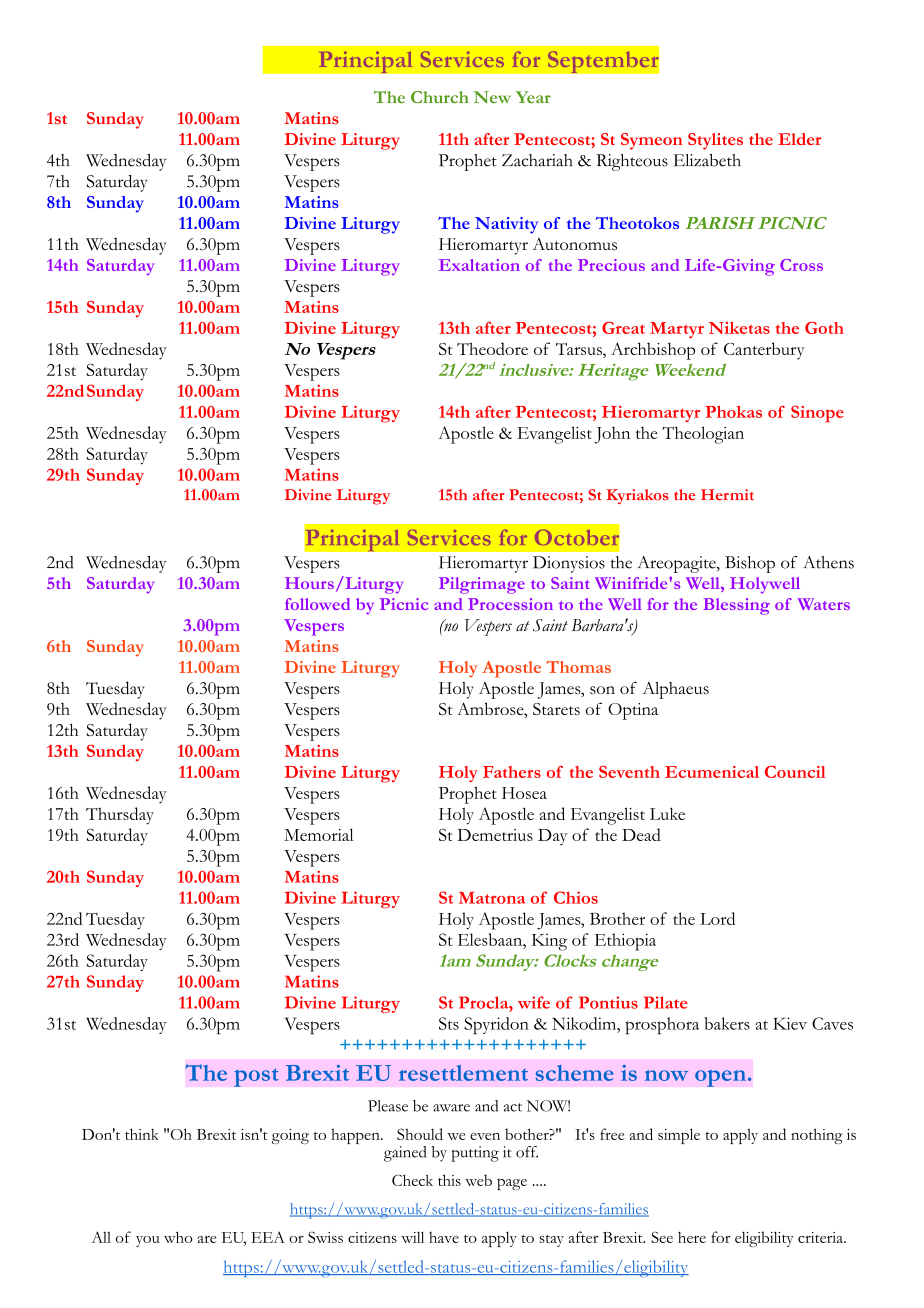 Image resolution: width=924 pixels, height=1308 pixels. I want to click on followed, so click(317, 604).
